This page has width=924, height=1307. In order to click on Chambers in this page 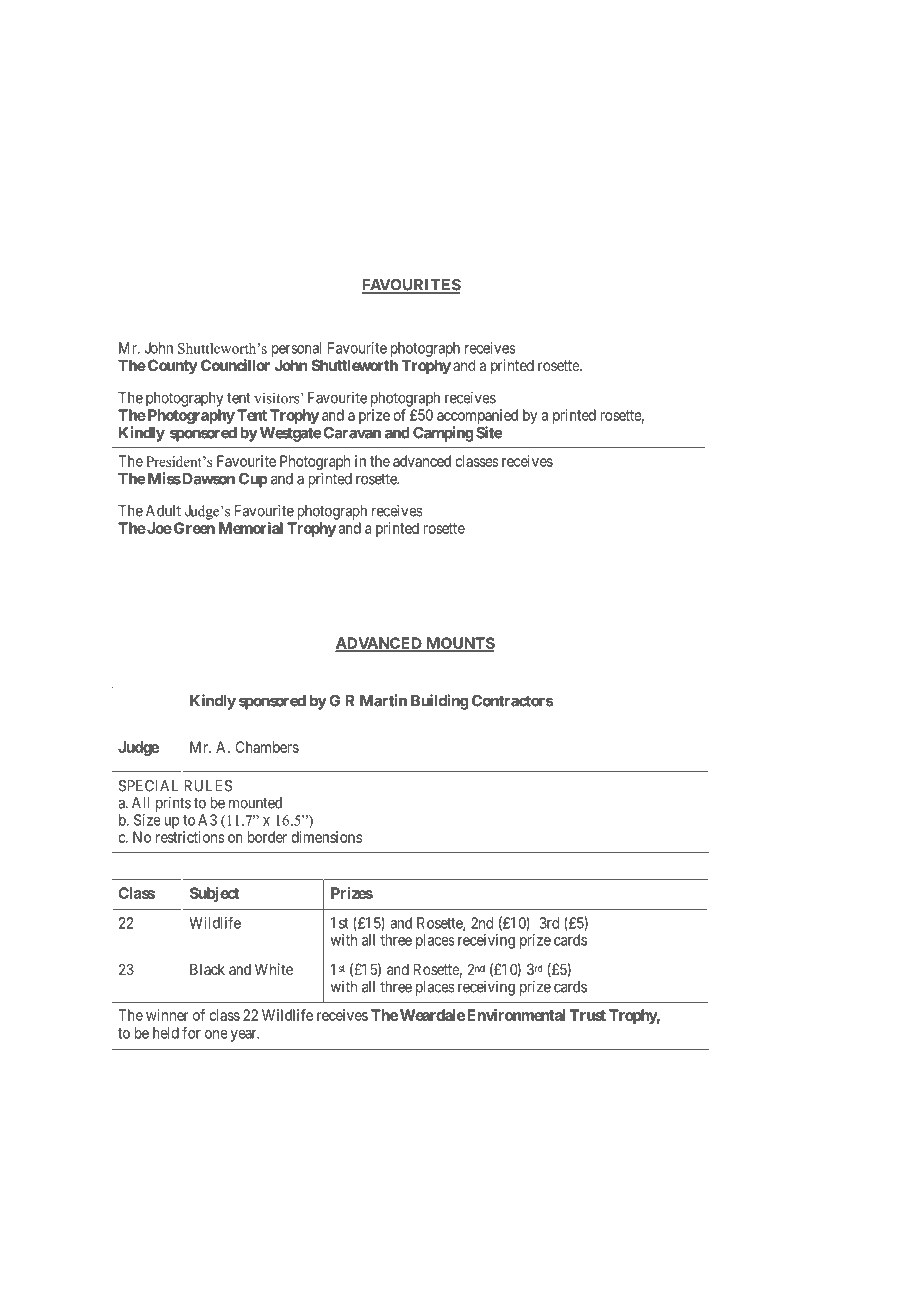, I will do `click(267, 747)`.
